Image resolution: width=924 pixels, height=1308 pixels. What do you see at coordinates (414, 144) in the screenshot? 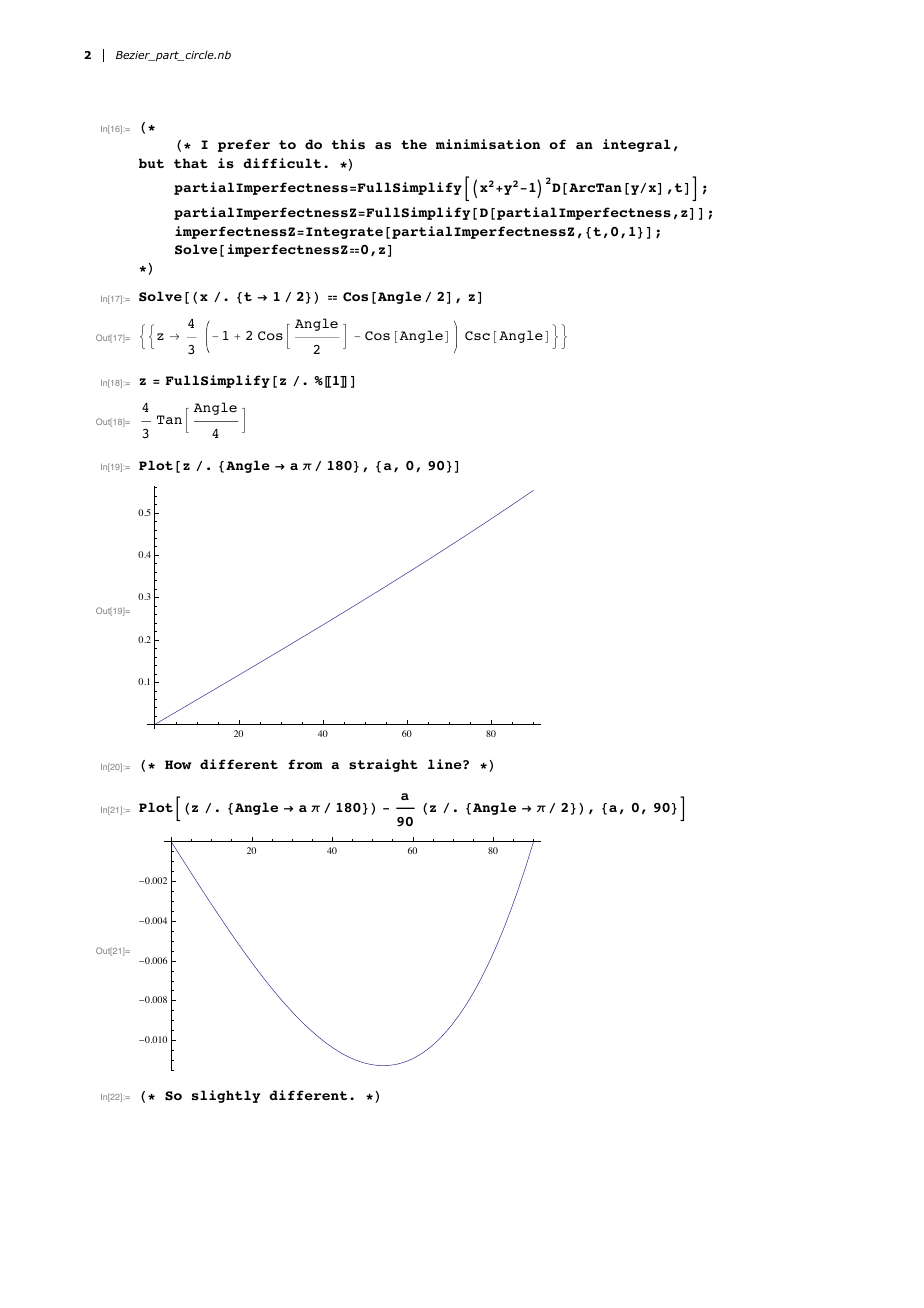
I see `the` at bounding box center [414, 144].
